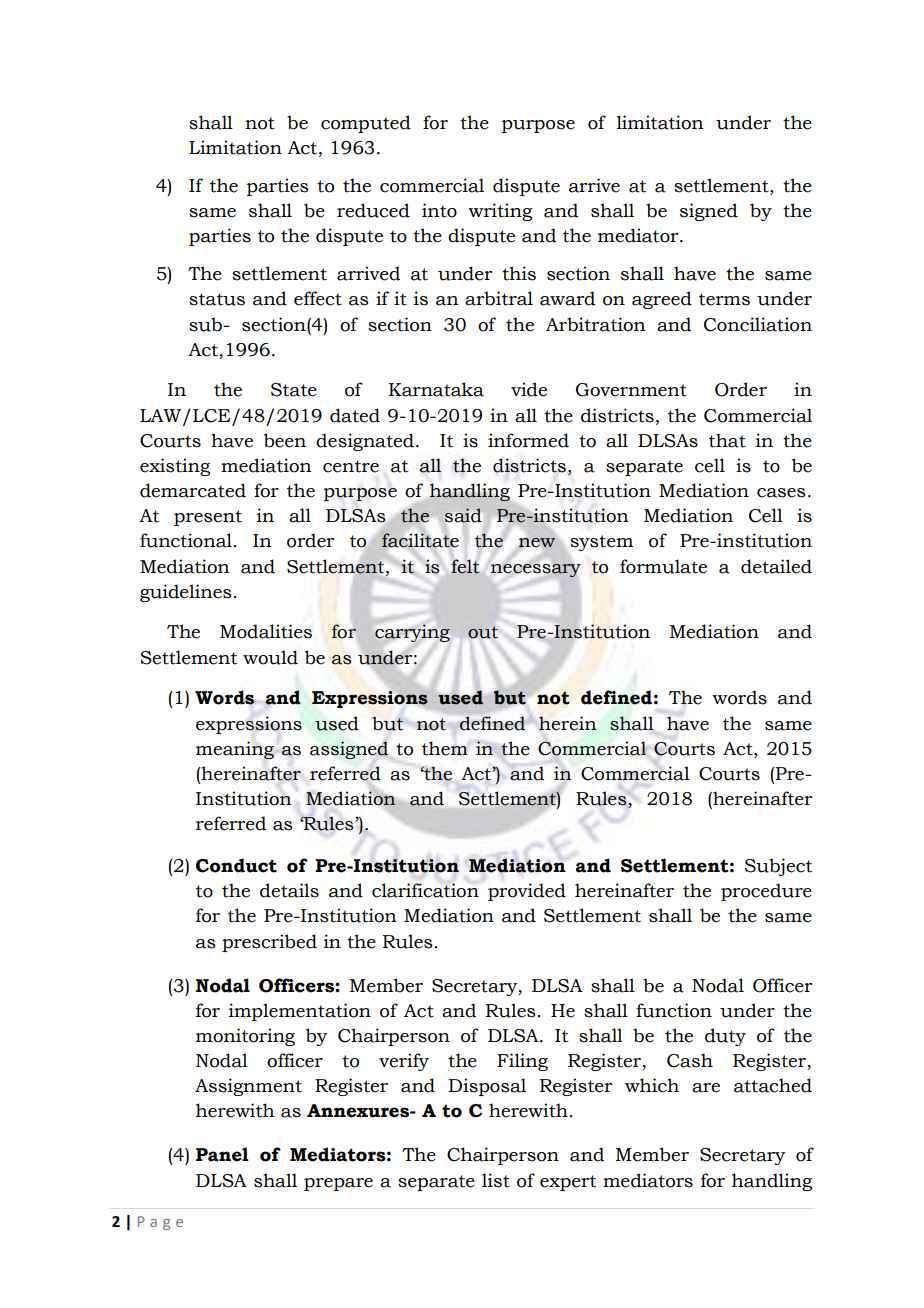 The height and width of the image is (1308, 924). I want to click on writing, so click(500, 212).
